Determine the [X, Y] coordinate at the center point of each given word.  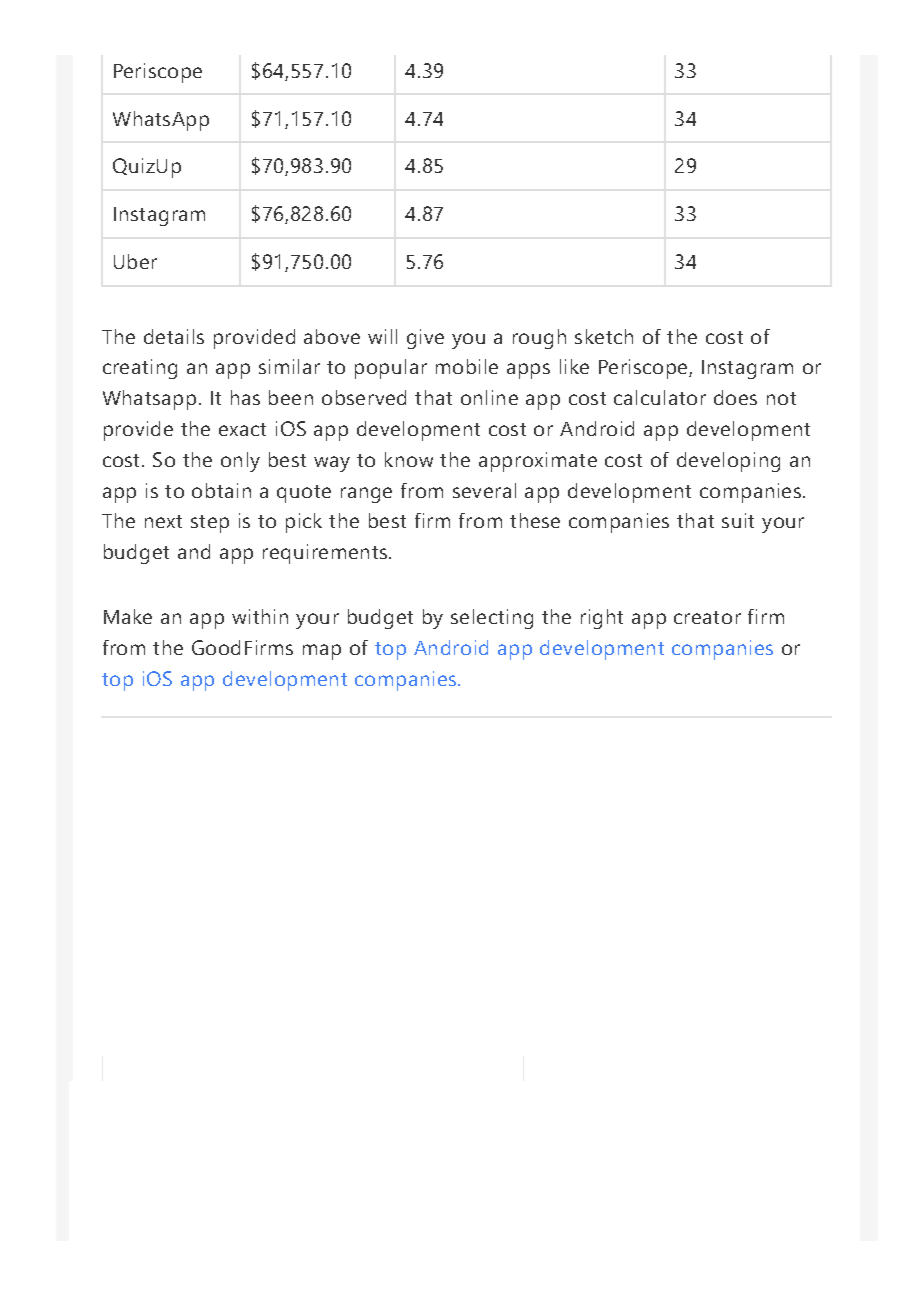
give [425, 339]
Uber [135, 261]
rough [539, 339]
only [240, 462]
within [260, 616]
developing [728, 462]
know [409, 459]
